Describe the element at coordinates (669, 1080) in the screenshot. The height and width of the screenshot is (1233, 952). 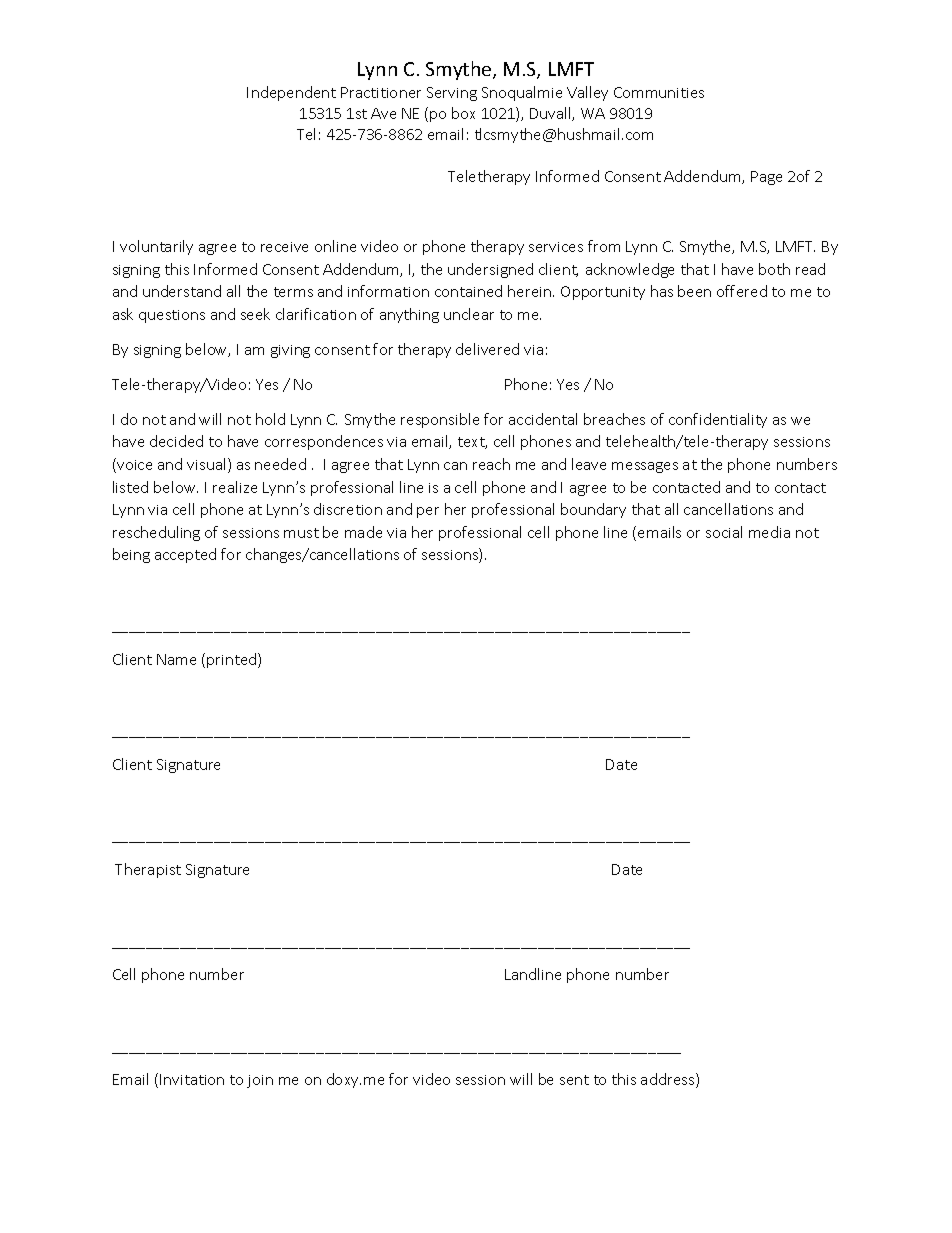
I see `address` at that location.
